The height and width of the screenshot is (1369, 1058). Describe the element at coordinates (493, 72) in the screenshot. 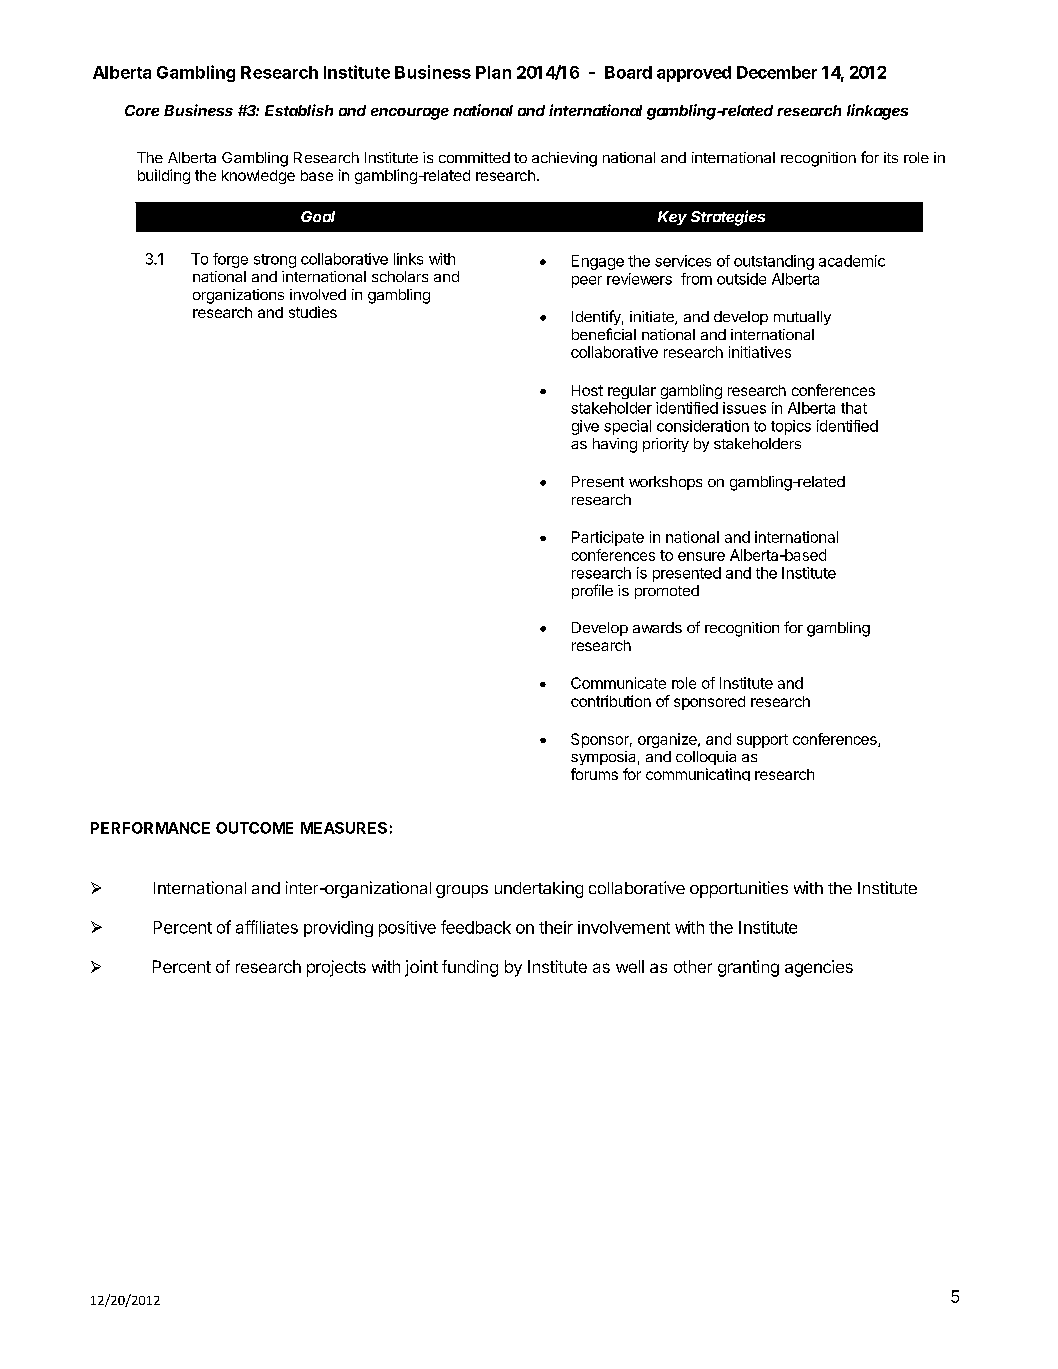

I see `Plan` at that location.
